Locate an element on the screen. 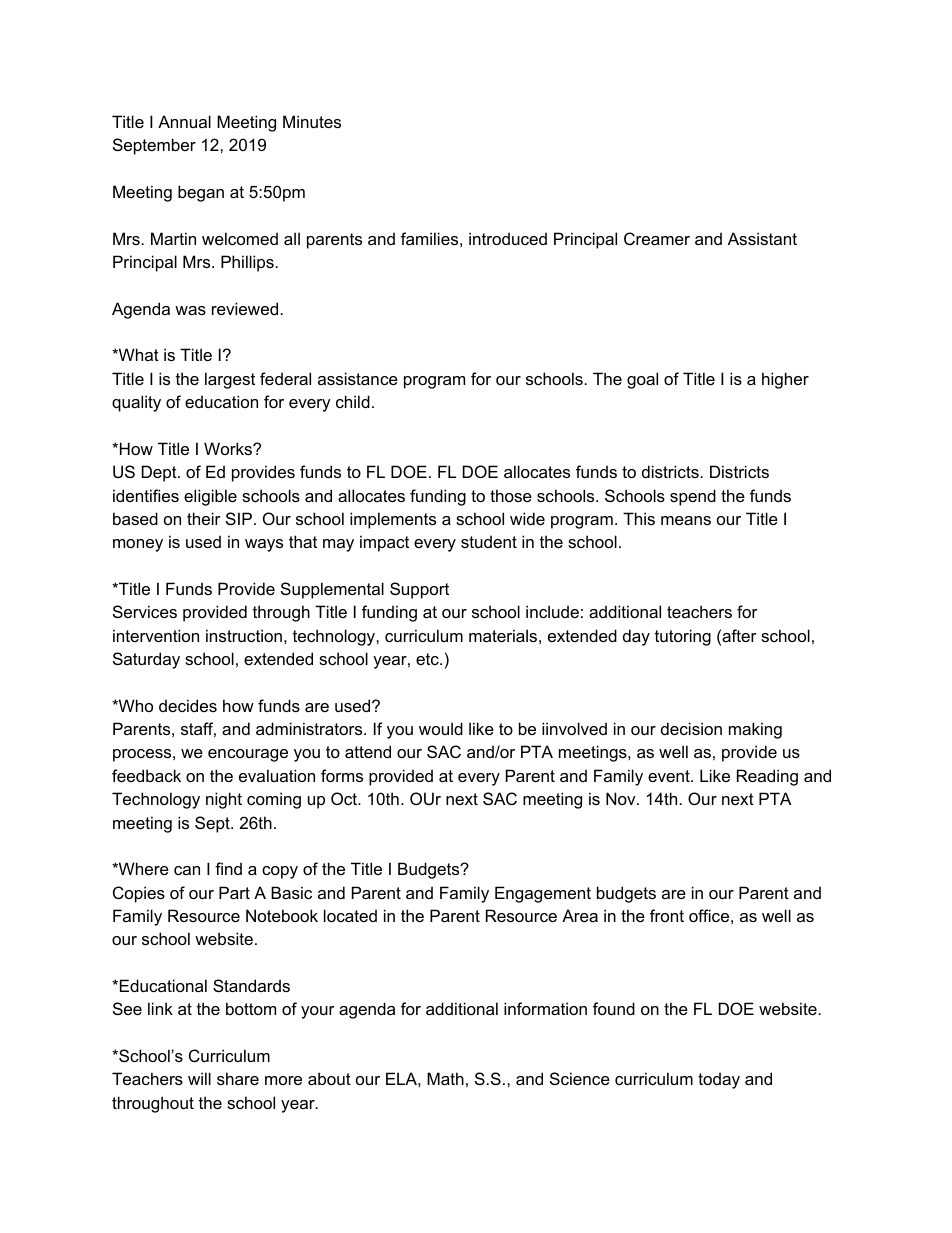  those is located at coordinates (511, 495).
